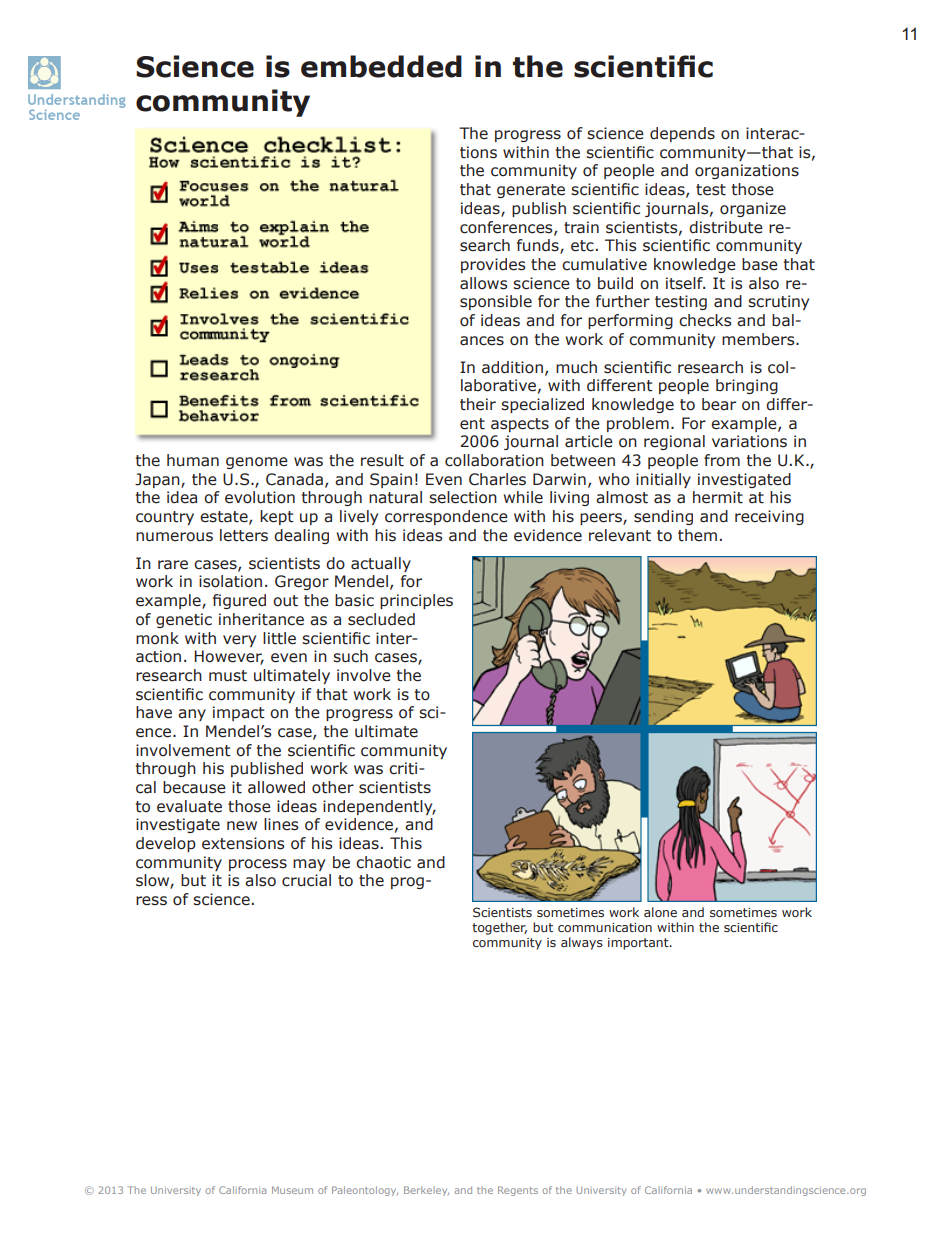  What do you see at coordinates (531, 191) in the document?
I see `generate` at bounding box center [531, 191].
